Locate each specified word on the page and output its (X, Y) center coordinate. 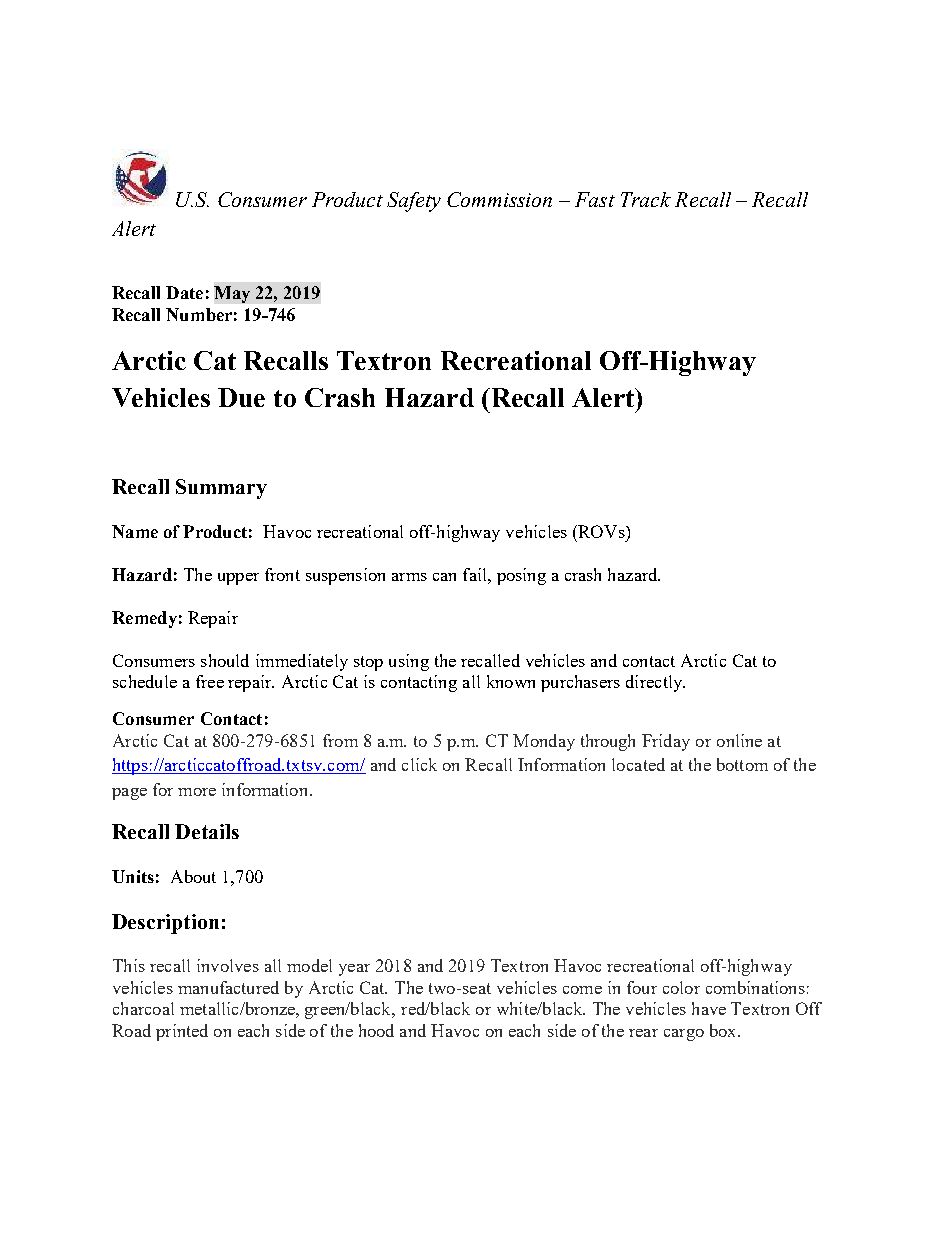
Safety (414, 202)
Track (646, 199)
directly (655, 683)
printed (182, 1032)
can (444, 577)
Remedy (144, 619)
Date (184, 292)
